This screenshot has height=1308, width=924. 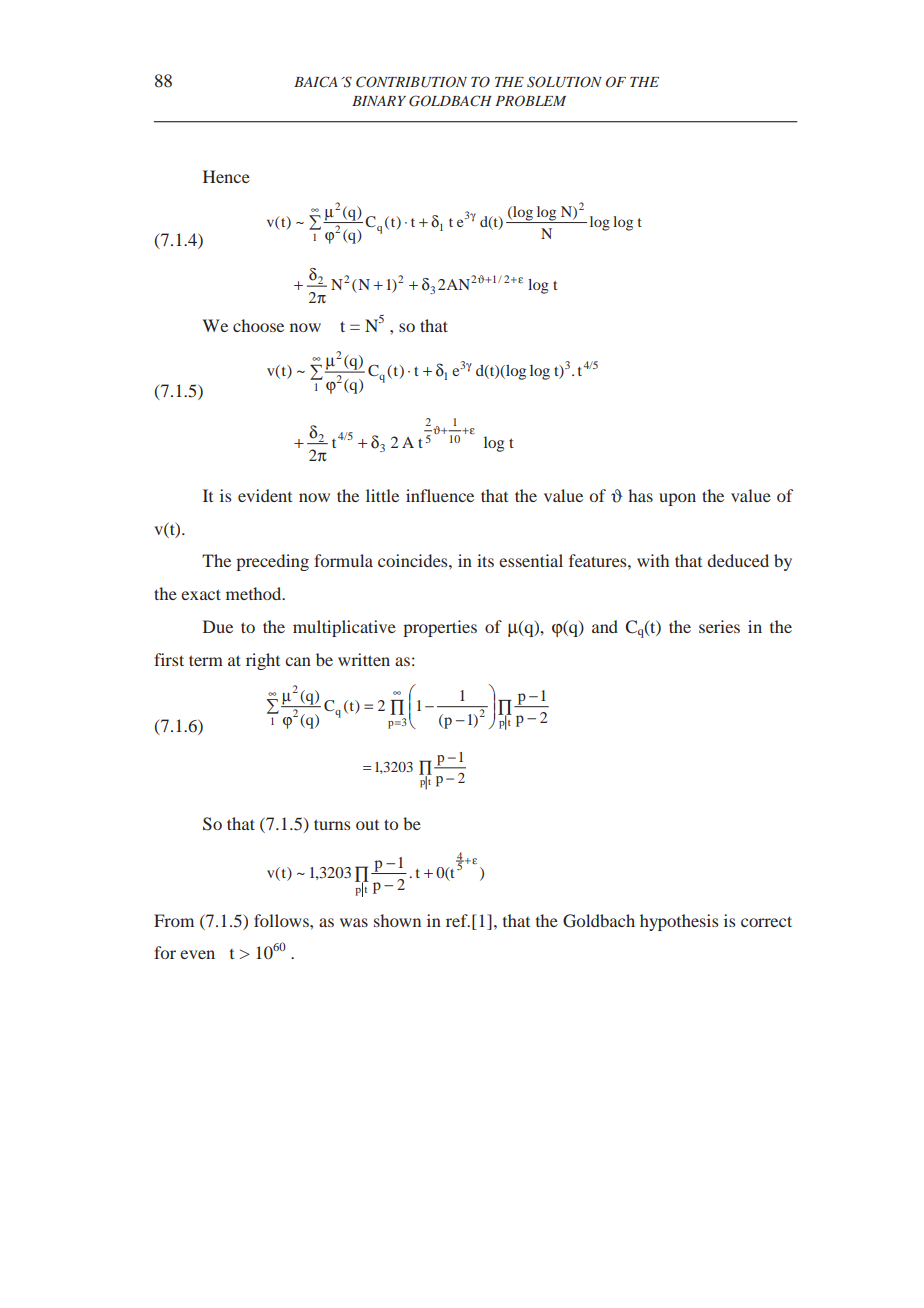 What do you see at coordinates (564, 82) in the screenshot?
I see `SOLUTION` at bounding box center [564, 82].
